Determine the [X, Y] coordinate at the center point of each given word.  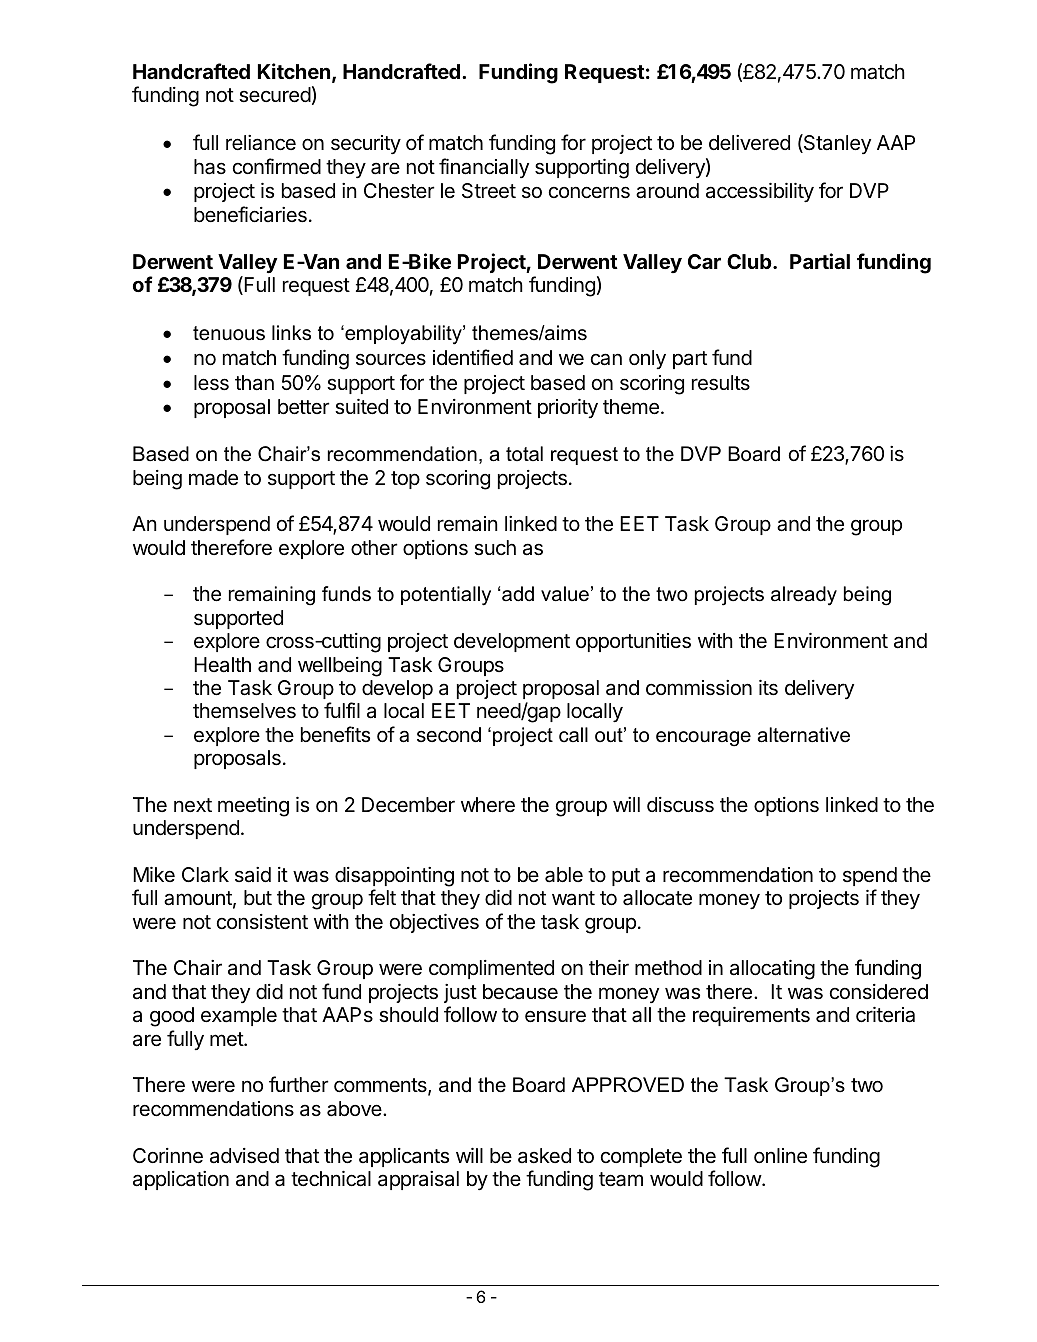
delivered [749, 143]
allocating [772, 970]
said [253, 875]
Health [222, 665]
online [780, 1156]
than [254, 383]
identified [473, 357]
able [564, 875]
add [518, 594]
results [721, 383]
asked [544, 1156]
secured [275, 95]
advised [244, 1156]
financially [484, 168]
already [804, 596]
